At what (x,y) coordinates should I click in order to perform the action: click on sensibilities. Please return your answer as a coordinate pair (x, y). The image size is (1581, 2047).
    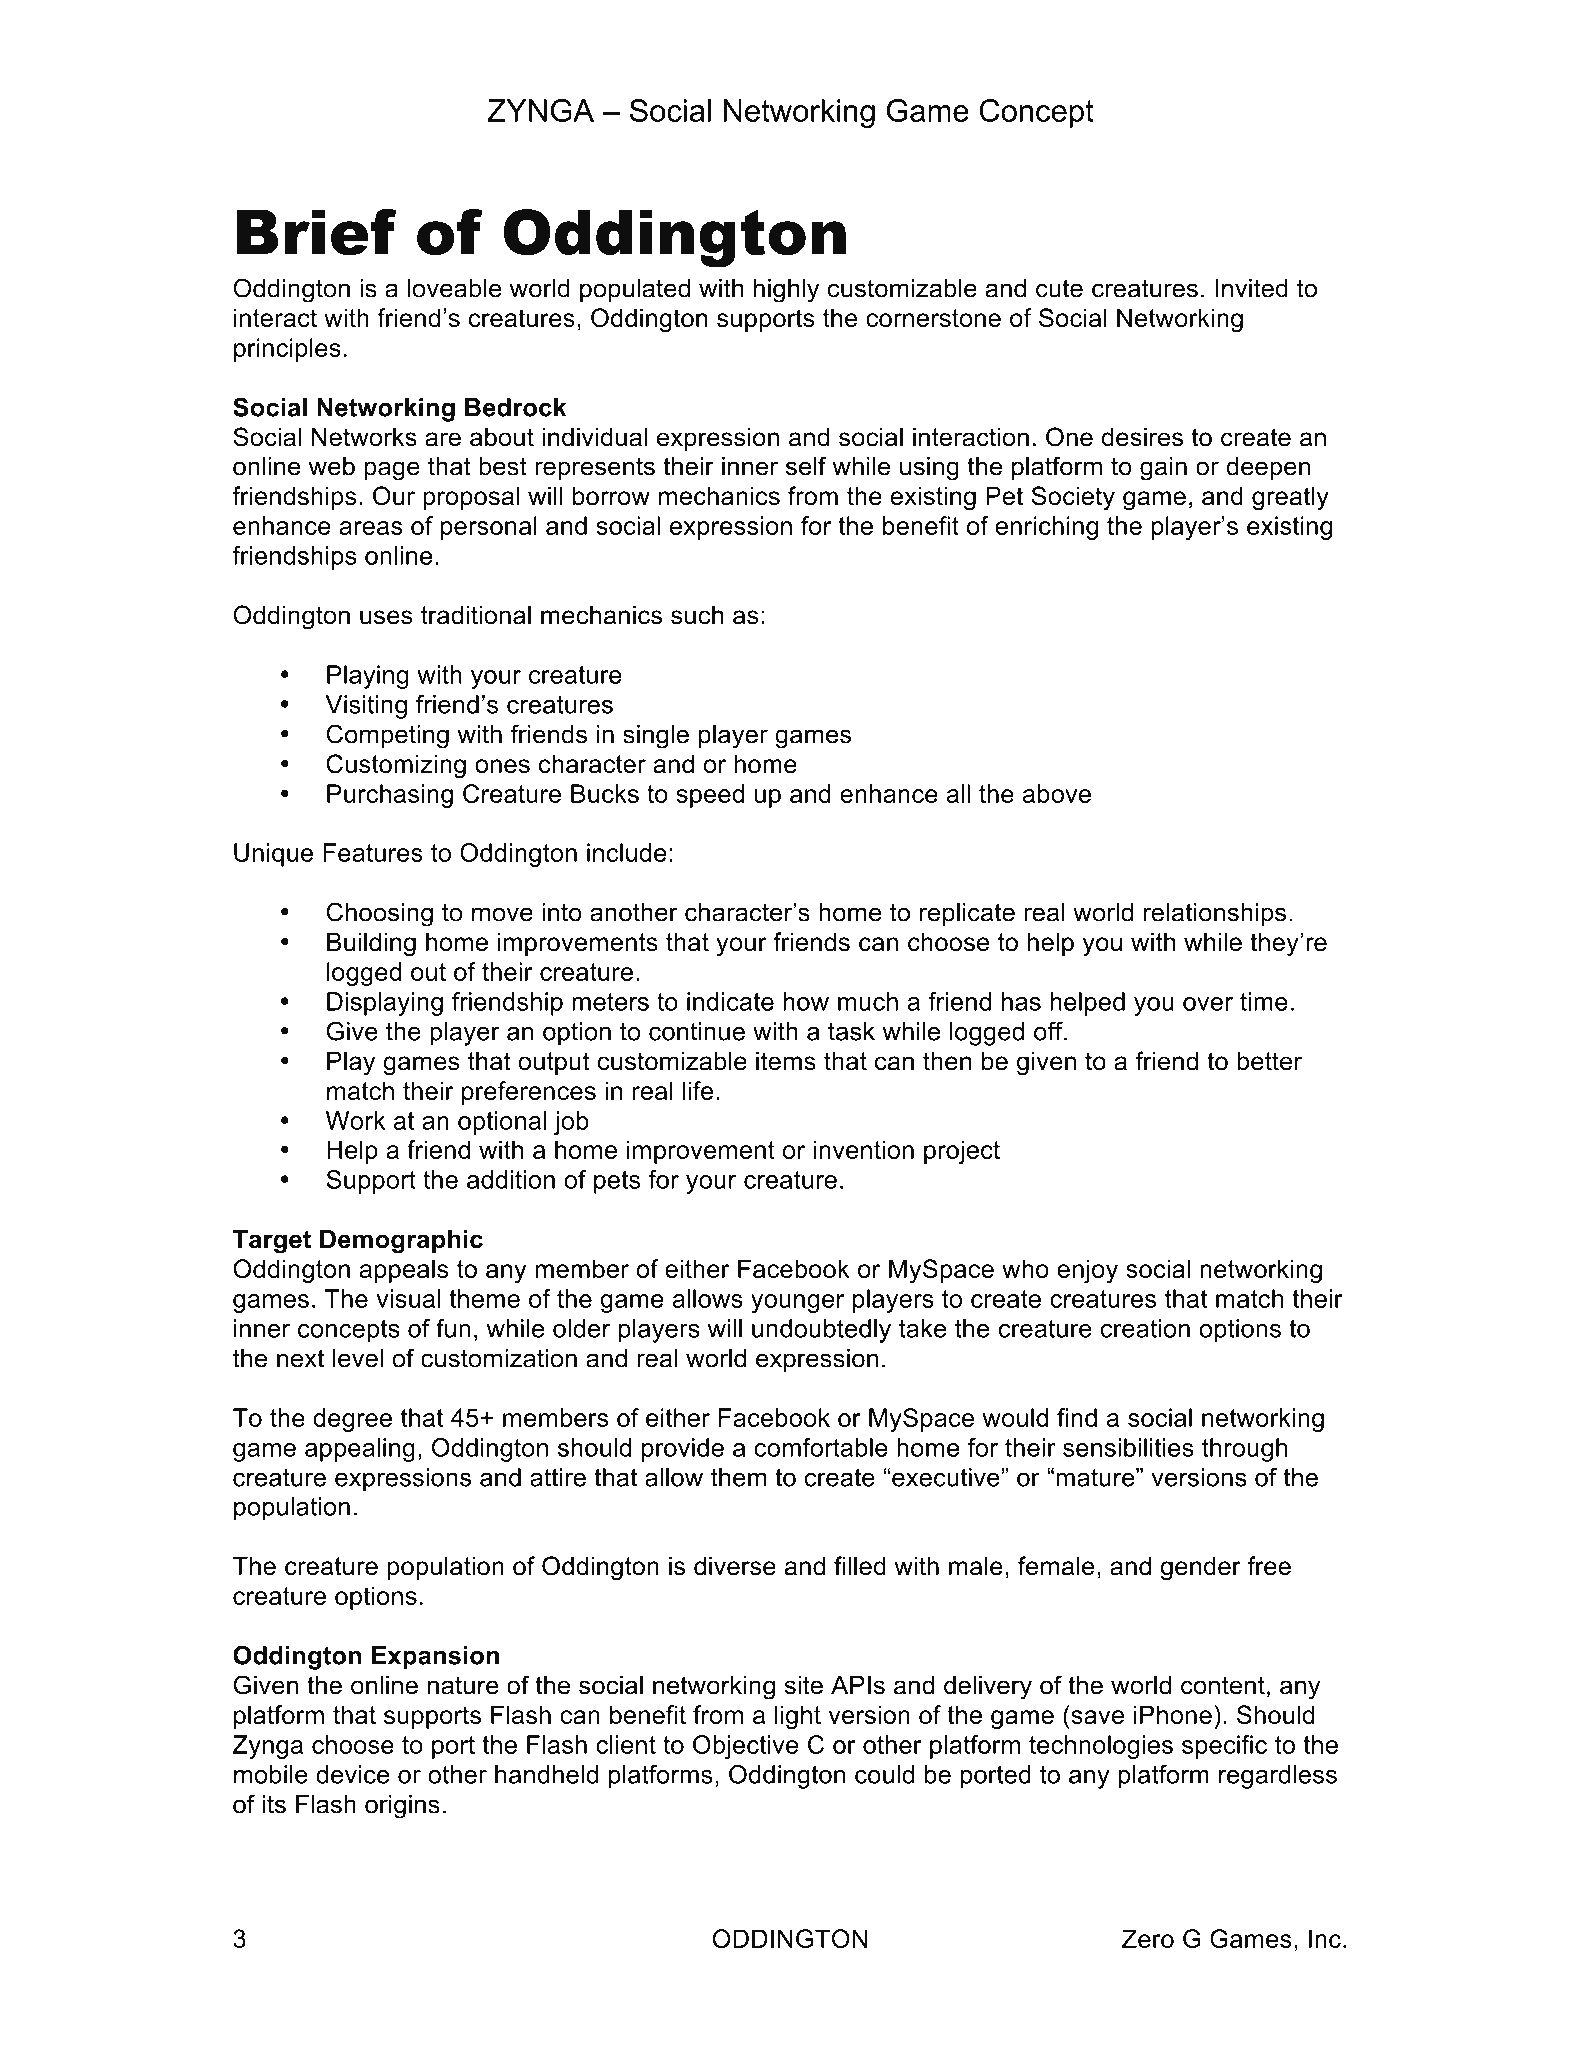
    Looking at the image, I should click on (1128, 1447).
